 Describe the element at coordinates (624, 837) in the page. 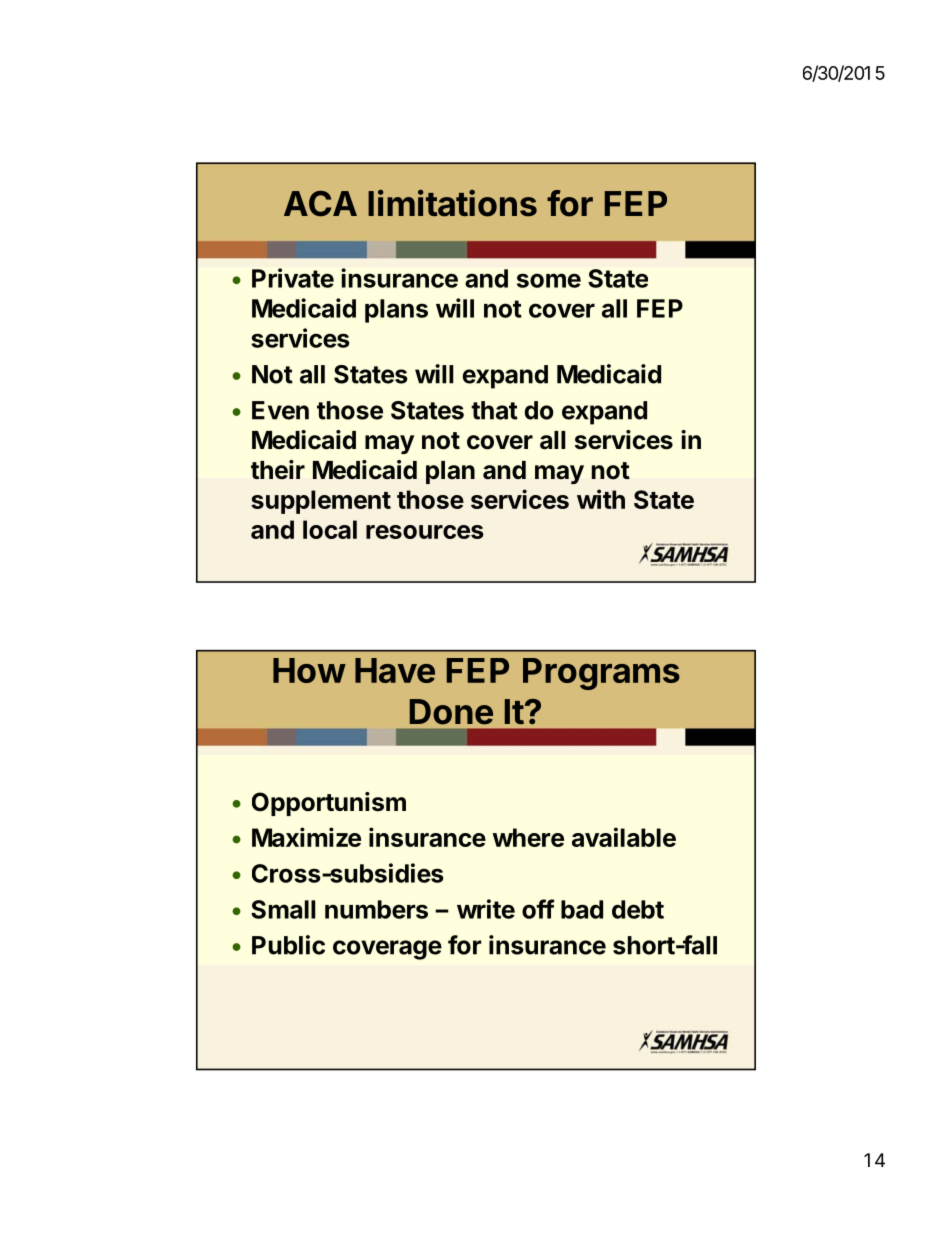

I see `available` at that location.
